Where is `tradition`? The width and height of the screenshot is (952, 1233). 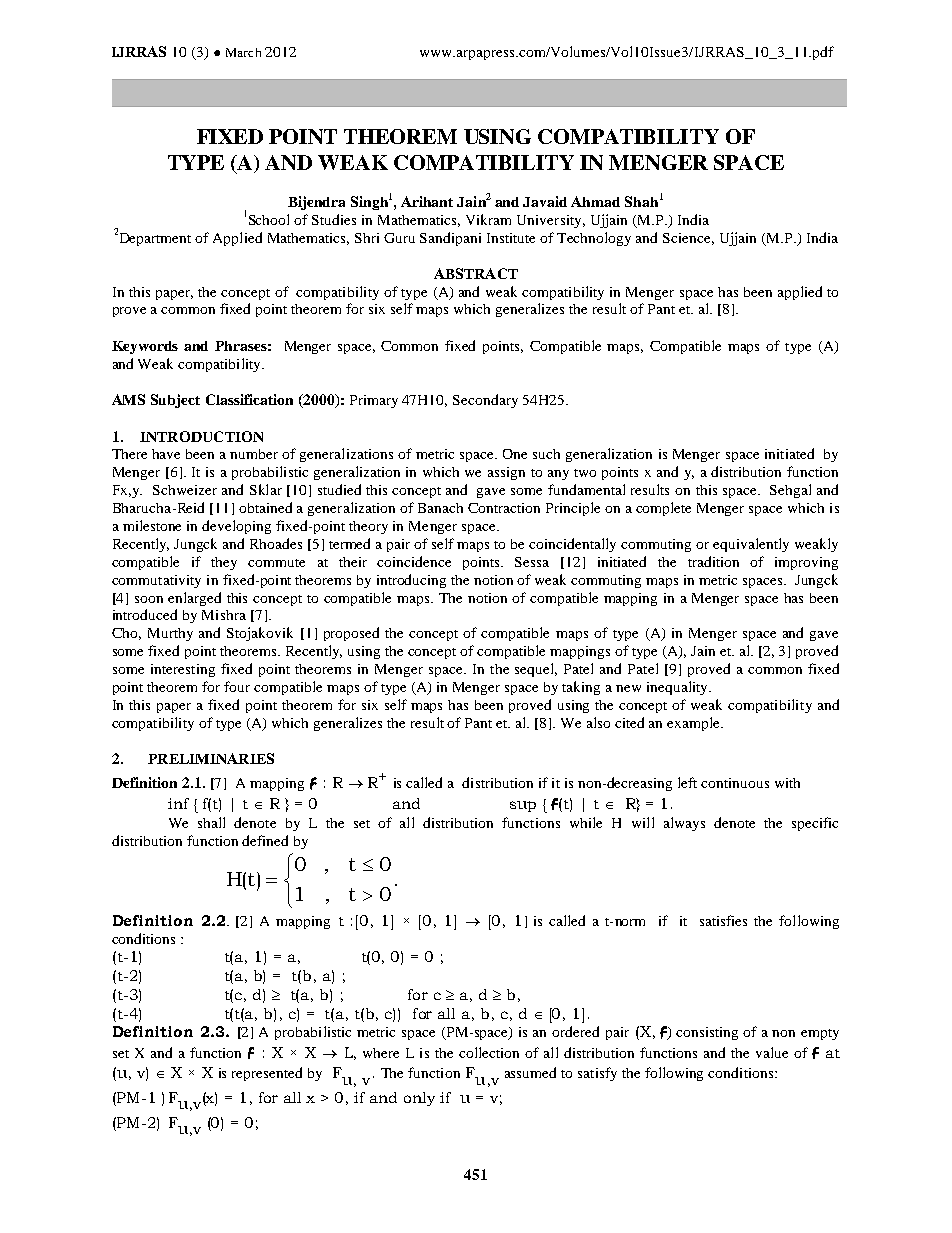 tradition is located at coordinates (713, 561).
